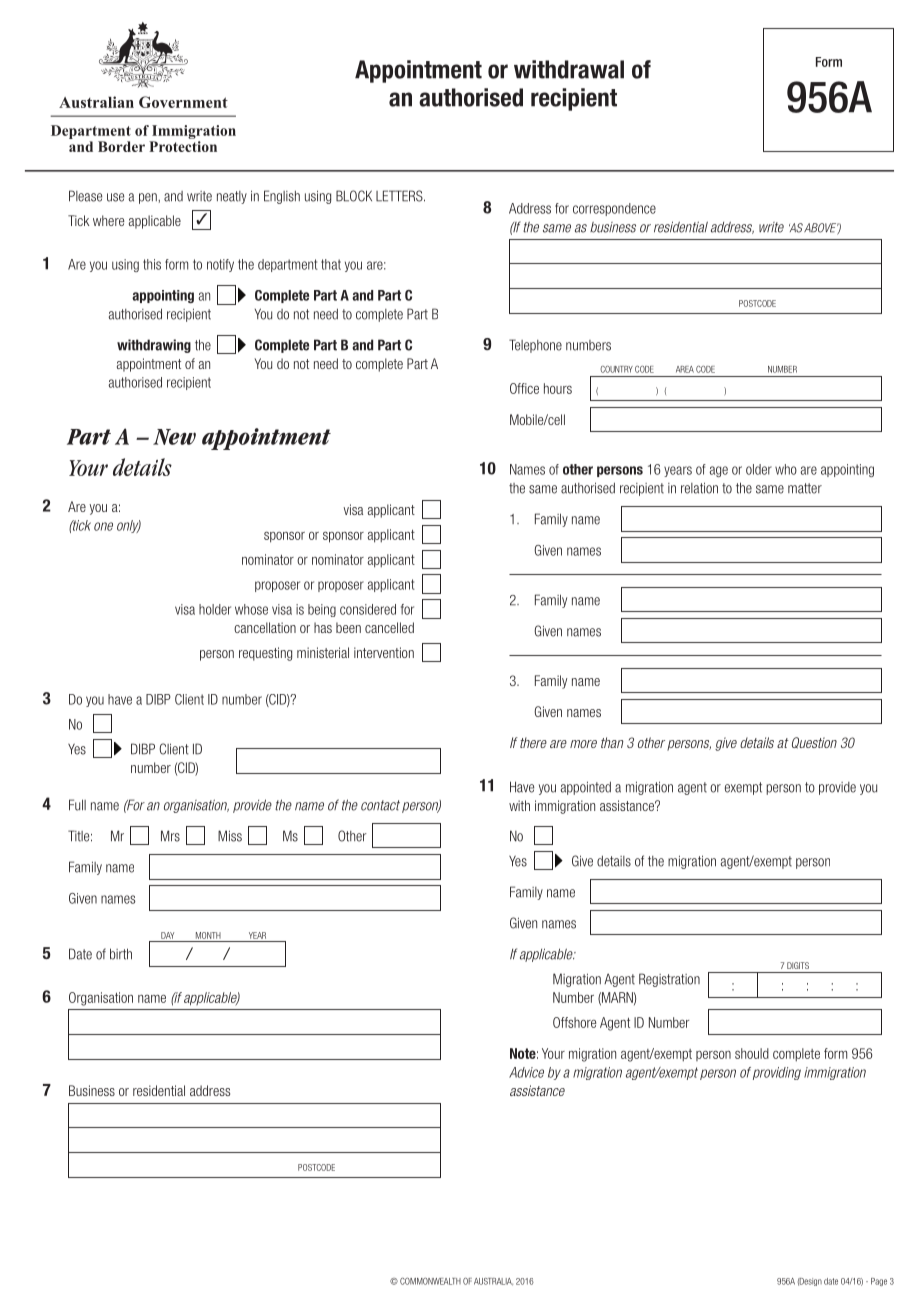 The image size is (924, 1308). Describe the element at coordinates (524, 388) in the image. I see `Office` at that location.
